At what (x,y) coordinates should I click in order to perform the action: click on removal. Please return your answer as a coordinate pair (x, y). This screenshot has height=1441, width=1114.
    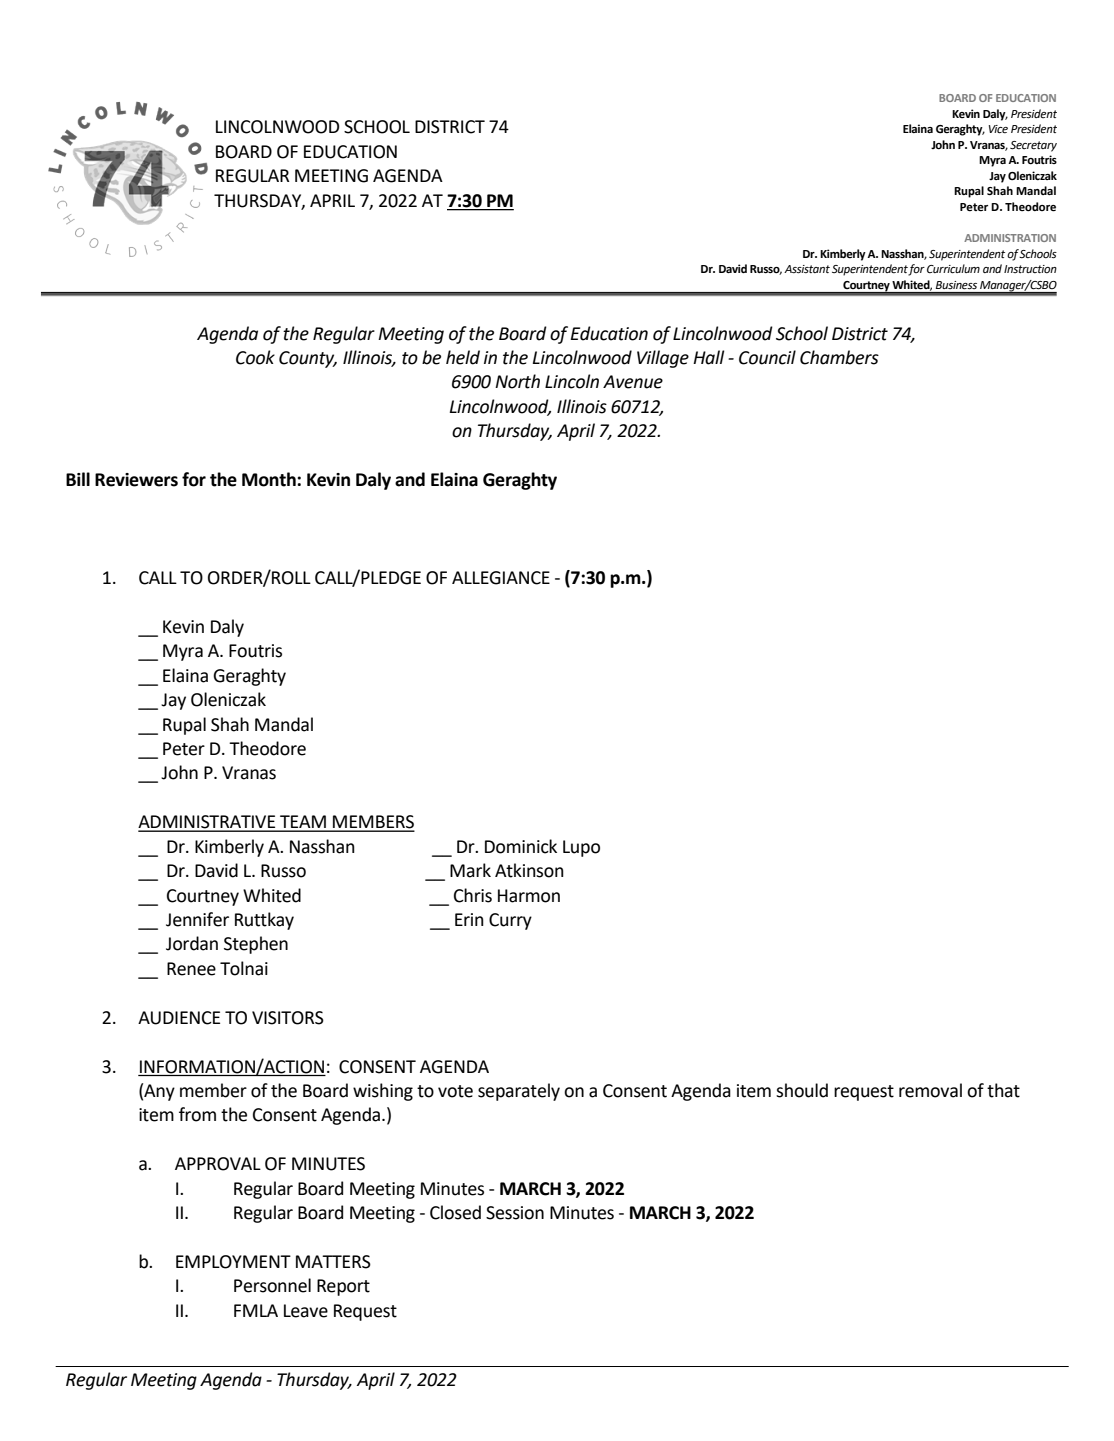
    Looking at the image, I should click on (930, 1090).
